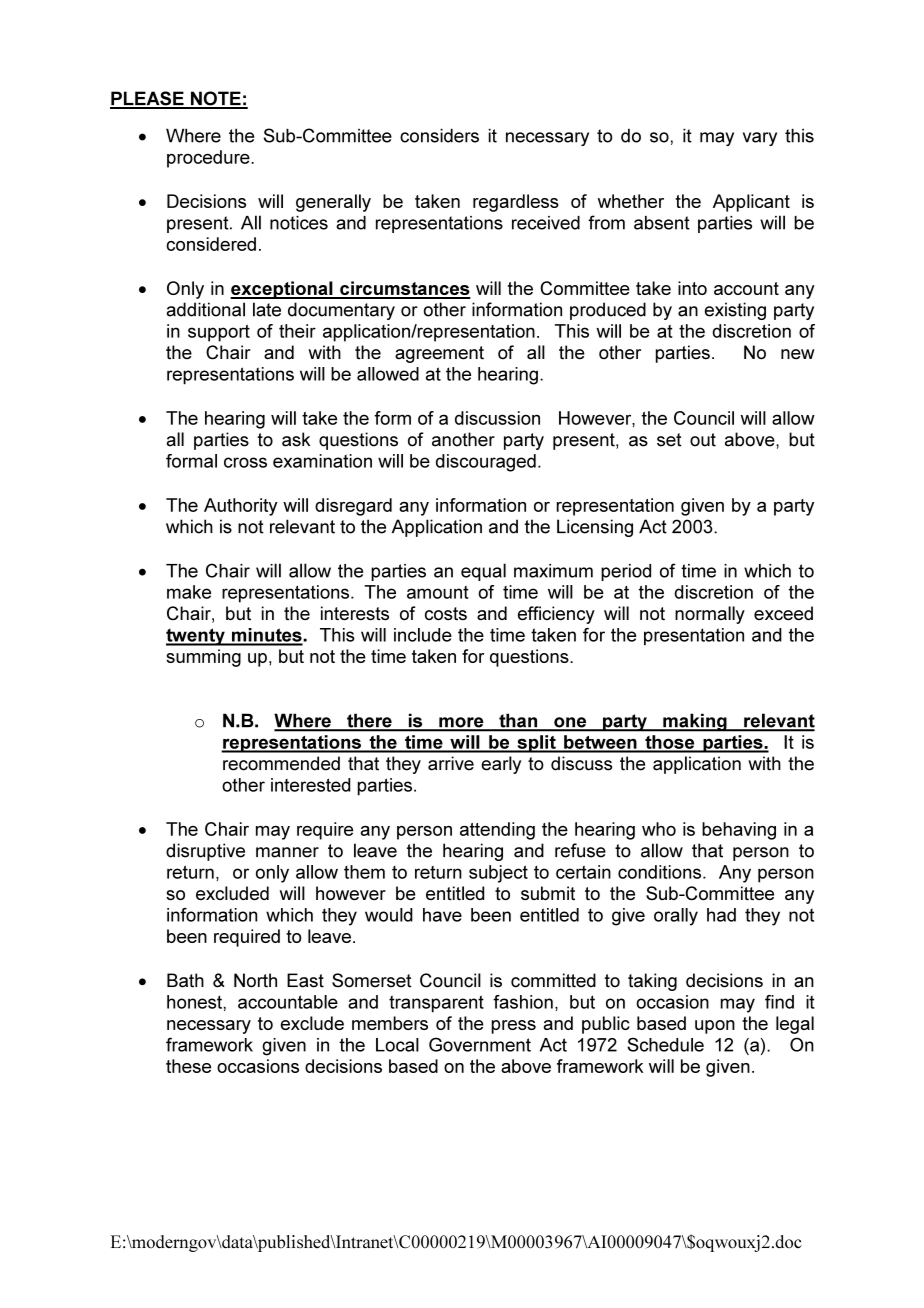 The width and height of the screenshot is (924, 1308). Describe the element at coordinates (188, 1066) in the screenshot. I see `these` at that location.
